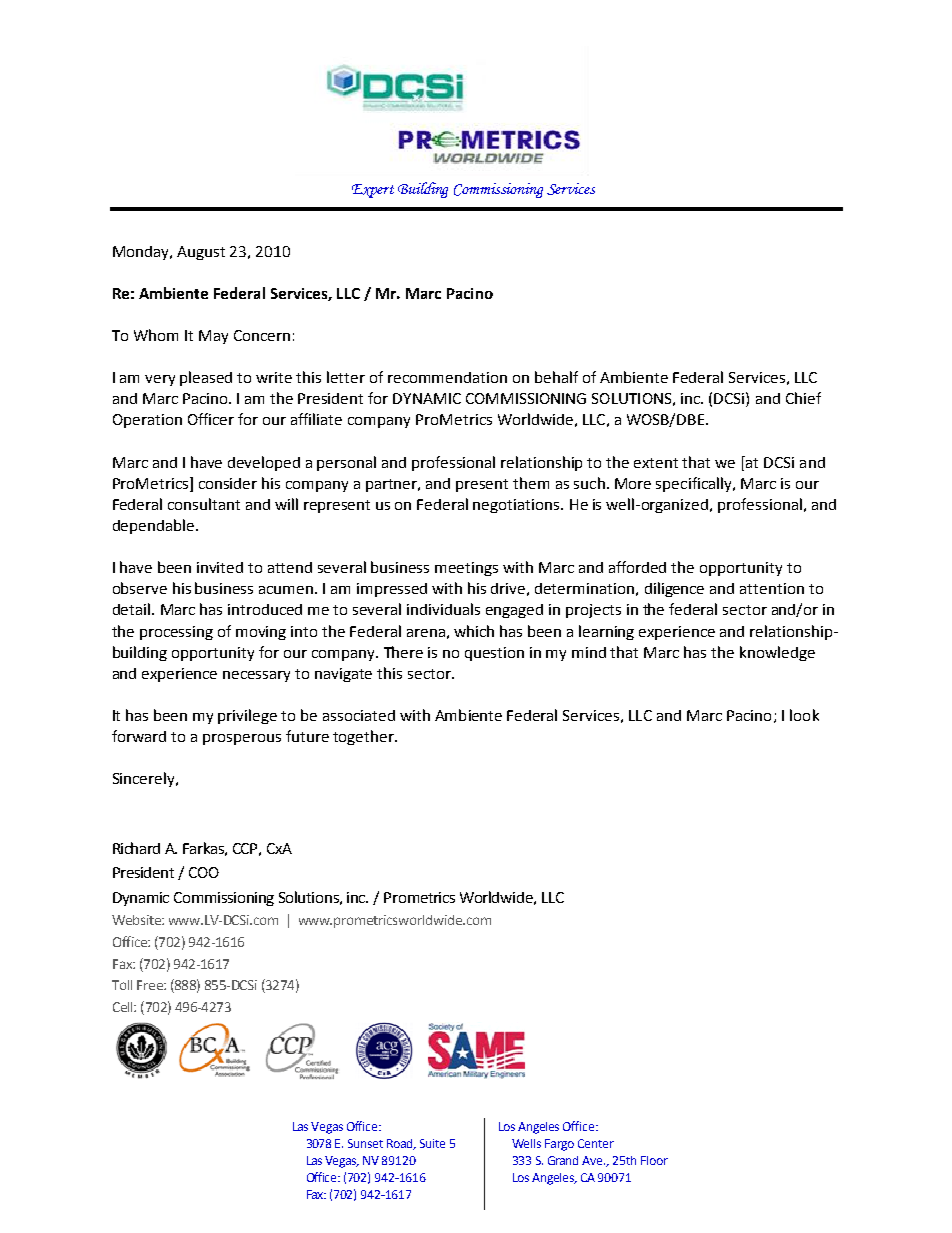  Describe the element at coordinates (656, 463) in the document. I see `extent` at that location.
